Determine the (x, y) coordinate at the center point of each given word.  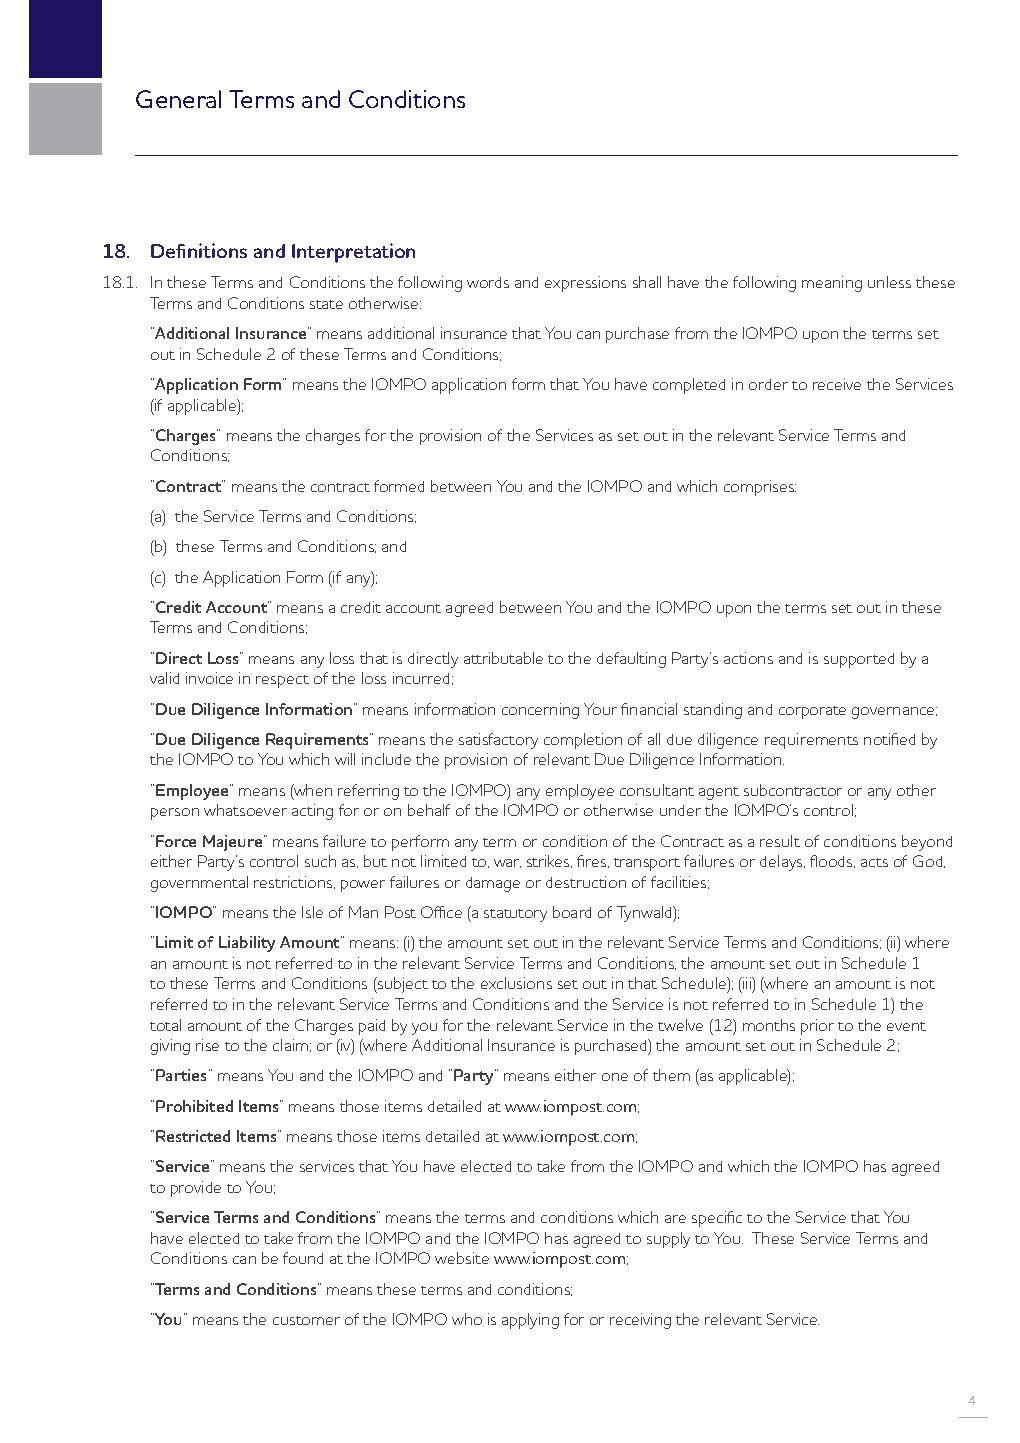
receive (837, 384)
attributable (503, 658)
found (303, 1258)
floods (832, 861)
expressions (585, 284)
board (572, 912)
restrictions (294, 882)
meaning (832, 284)
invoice (209, 678)
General (178, 99)
